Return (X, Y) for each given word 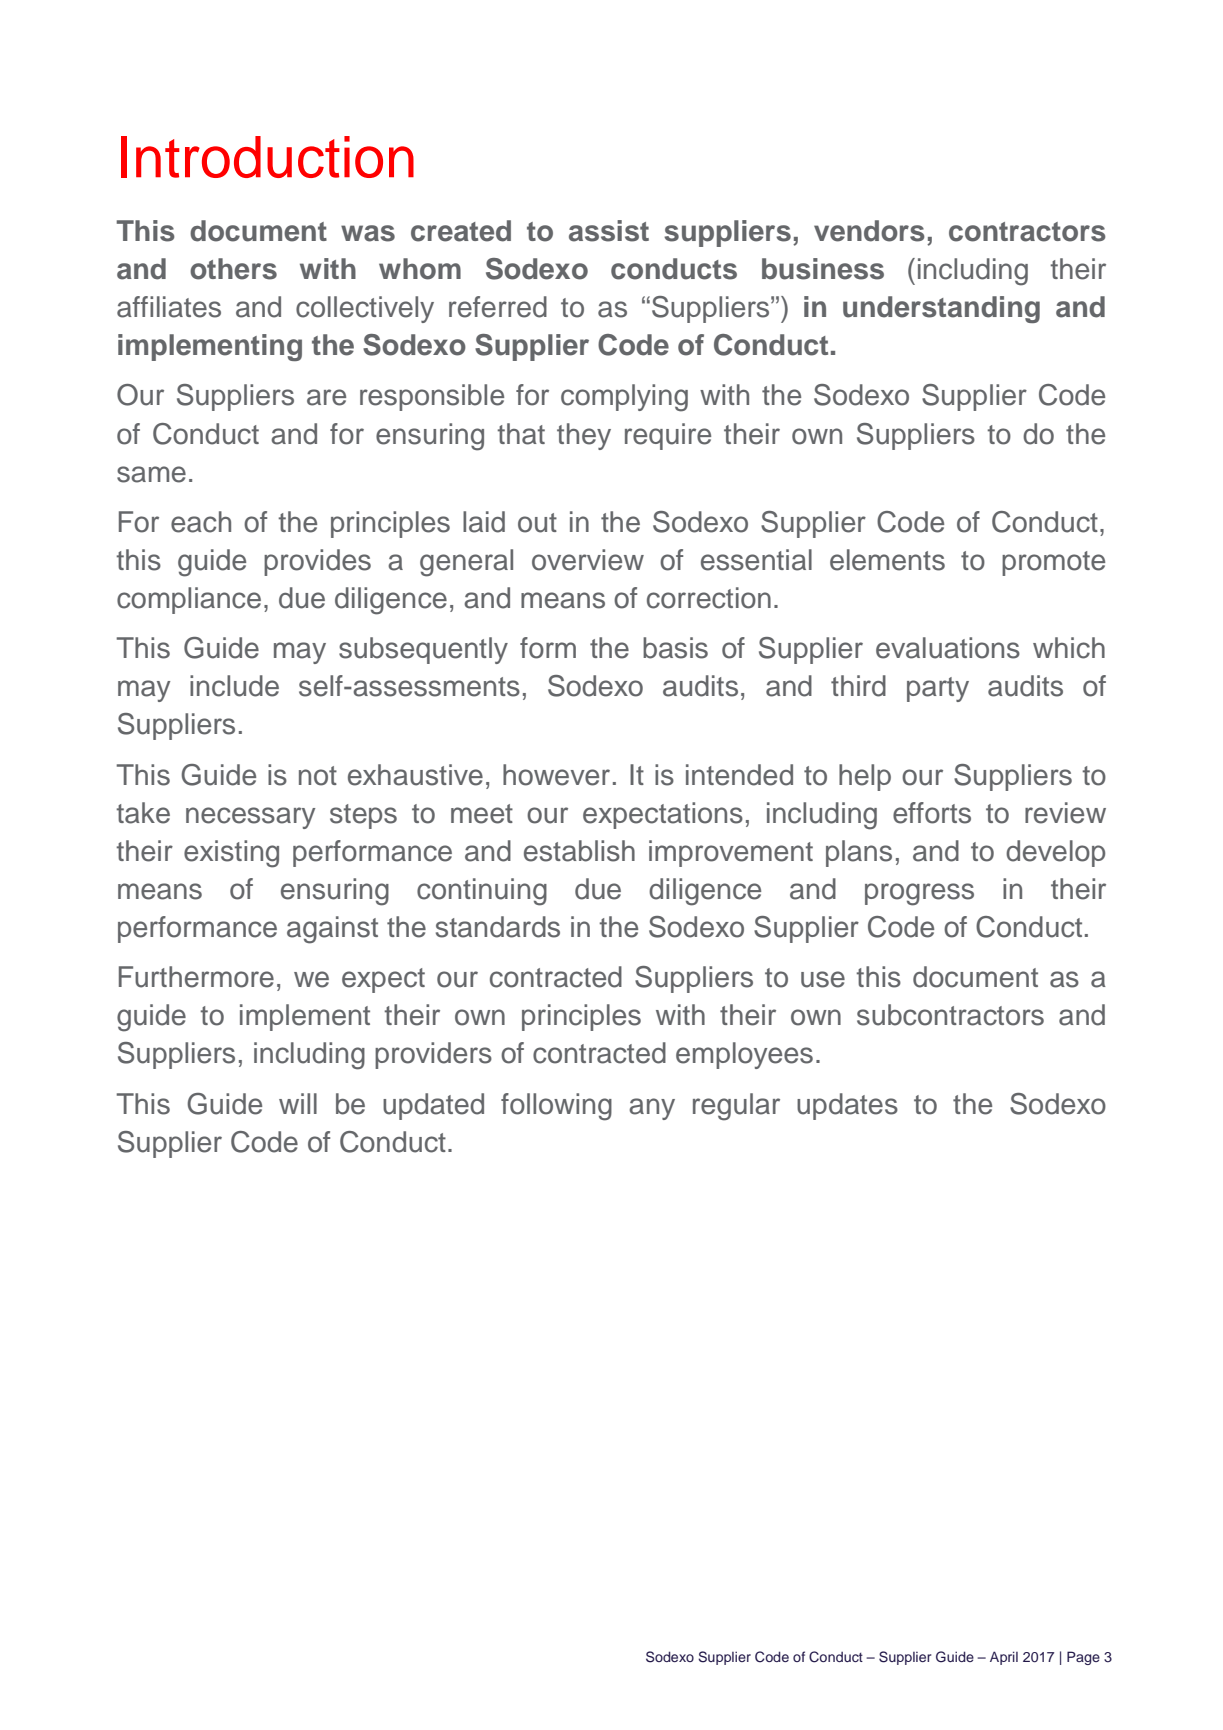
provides (317, 562)
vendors (869, 231)
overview (588, 560)
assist (609, 231)
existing (231, 854)
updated (433, 1106)
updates (847, 1106)
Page (1083, 1658)
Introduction (267, 157)
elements (887, 560)
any (652, 1109)
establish (579, 851)
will (298, 1103)
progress (919, 894)
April (1004, 1658)
